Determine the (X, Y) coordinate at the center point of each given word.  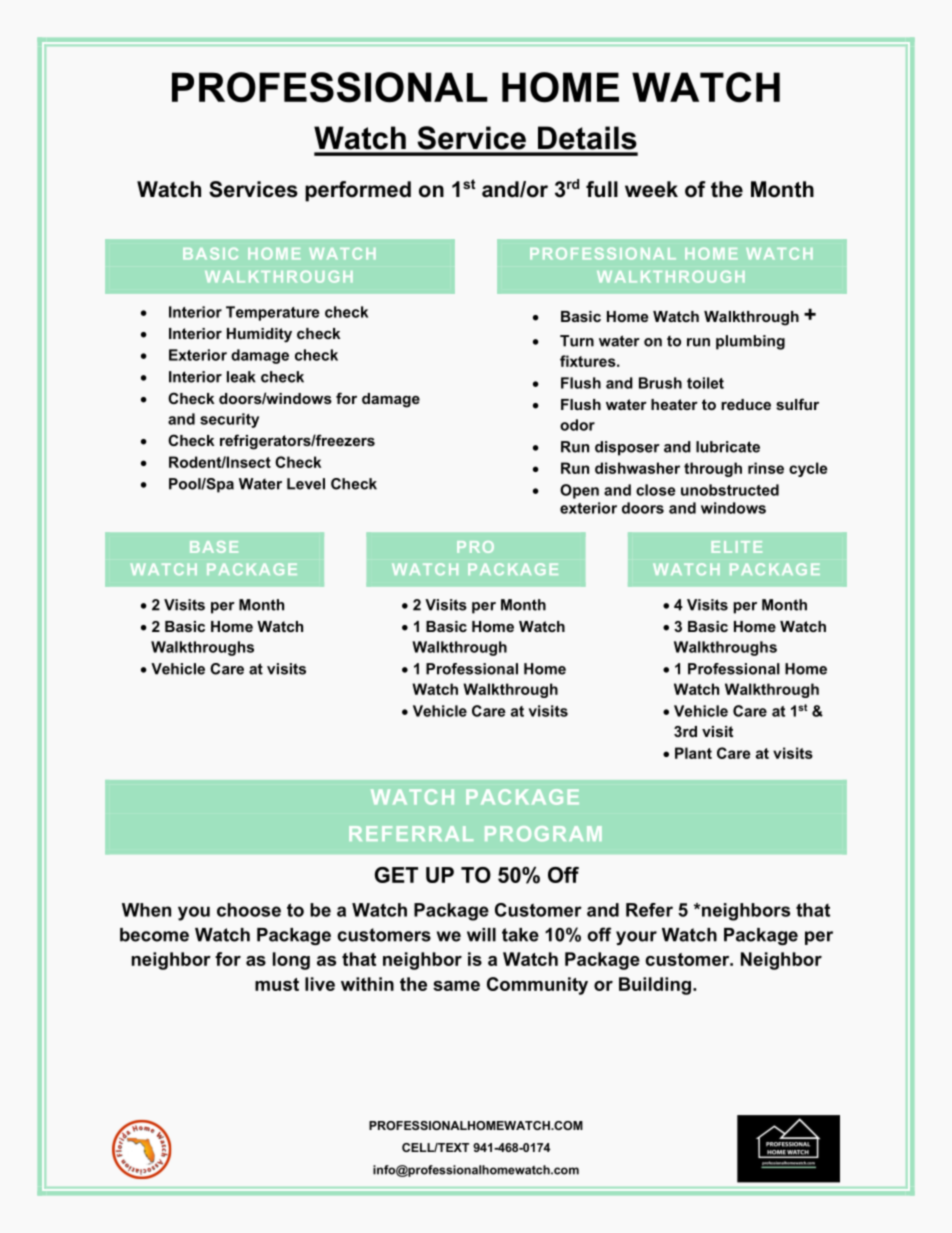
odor (577, 425)
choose (249, 910)
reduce (746, 404)
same (456, 986)
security (229, 420)
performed (358, 191)
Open (579, 491)
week (651, 189)
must (277, 984)
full (602, 189)
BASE (214, 547)
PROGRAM (543, 833)
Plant (693, 753)
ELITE (737, 547)
